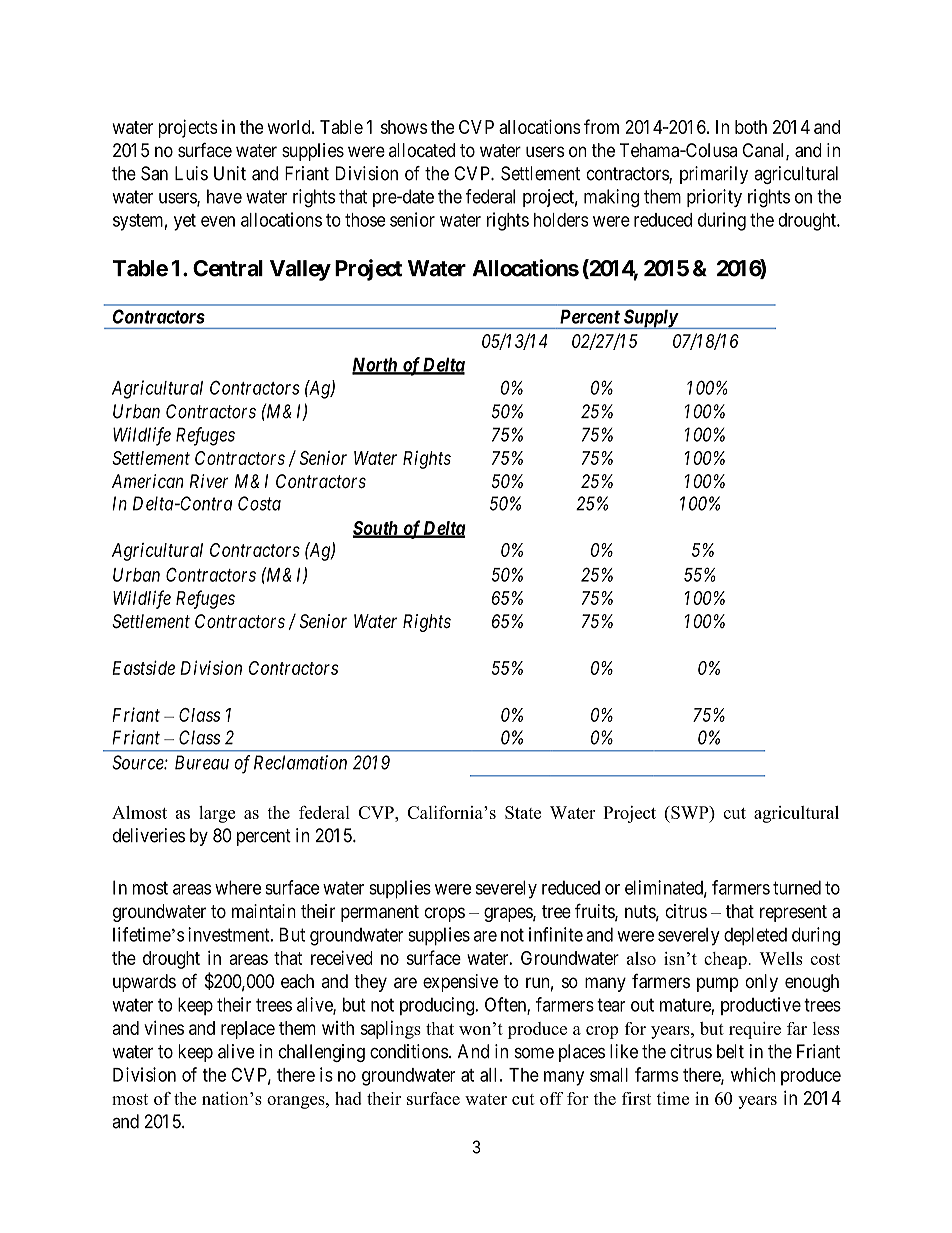 The image size is (952, 1233). Describe the element at coordinates (248, 1030) in the document. I see `replace` at that location.
